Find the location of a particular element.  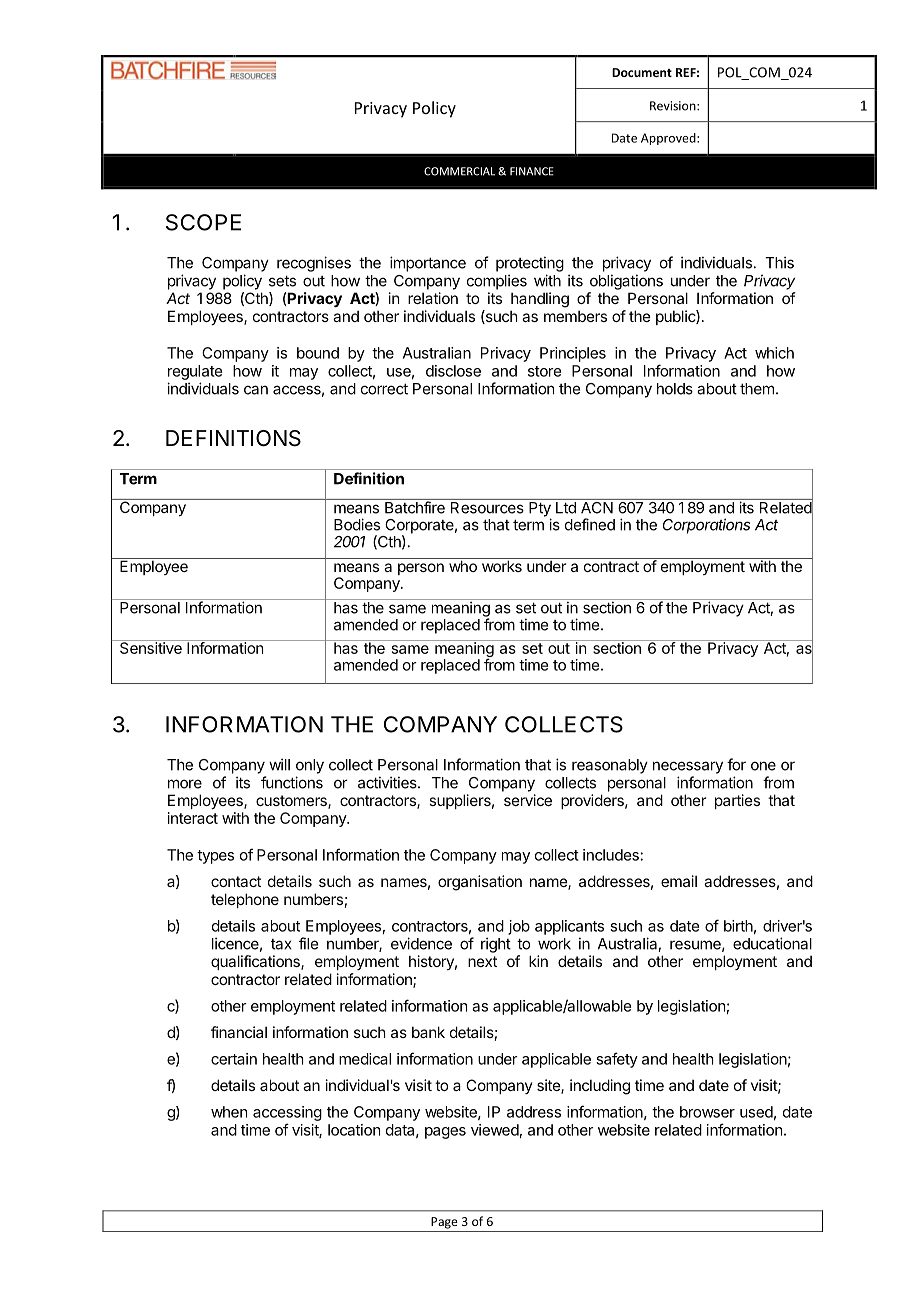

COMMERCIAL is located at coordinates (459, 171).
